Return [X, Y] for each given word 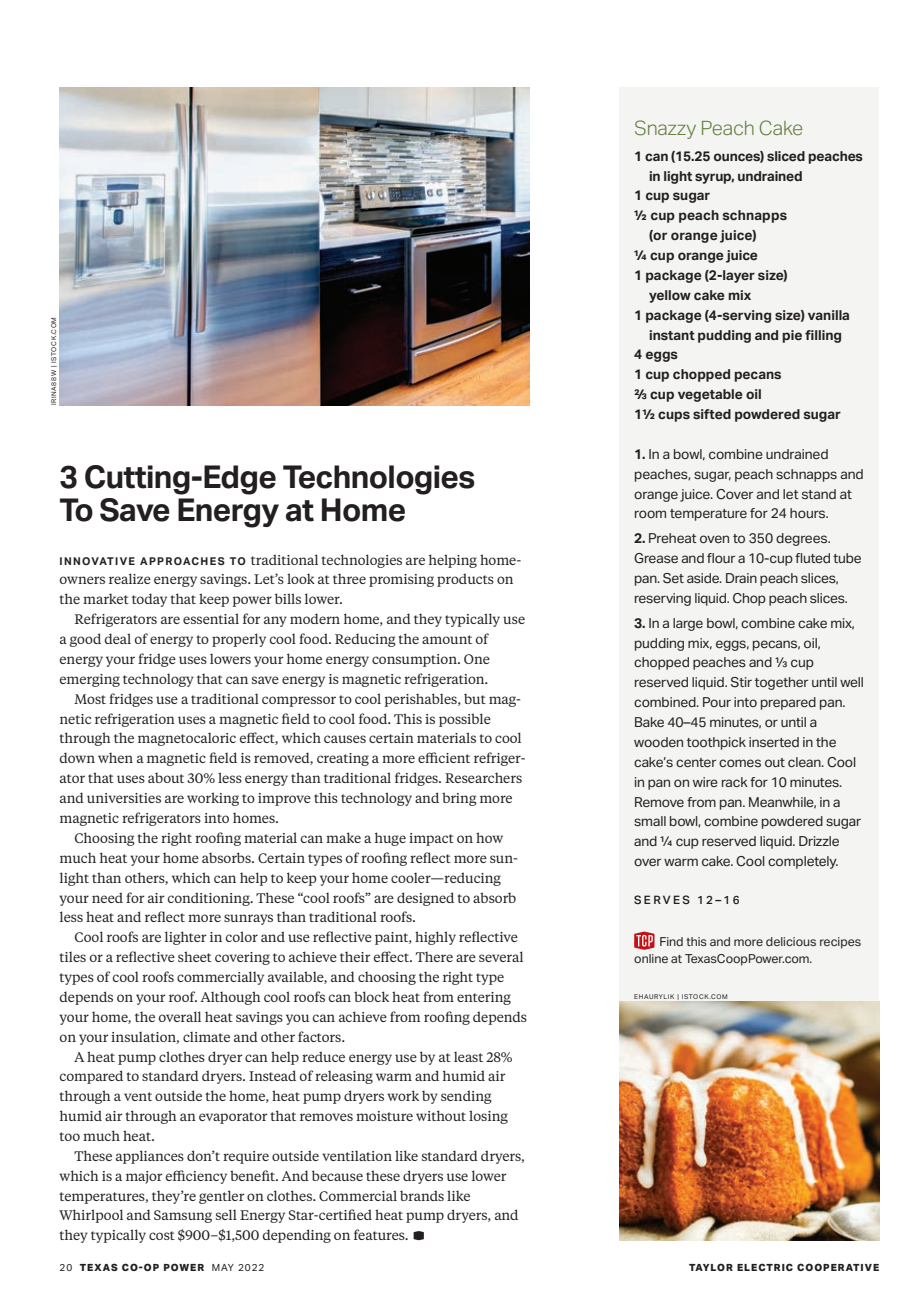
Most [90, 699]
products [465, 580]
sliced [786, 156]
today [149, 600]
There [434, 956]
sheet [195, 956]
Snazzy [665, 129]
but [475, 698]
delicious [791, 941]
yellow [670, 296]
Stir [741, 682]
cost [162, 1235]
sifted [712, 414]
